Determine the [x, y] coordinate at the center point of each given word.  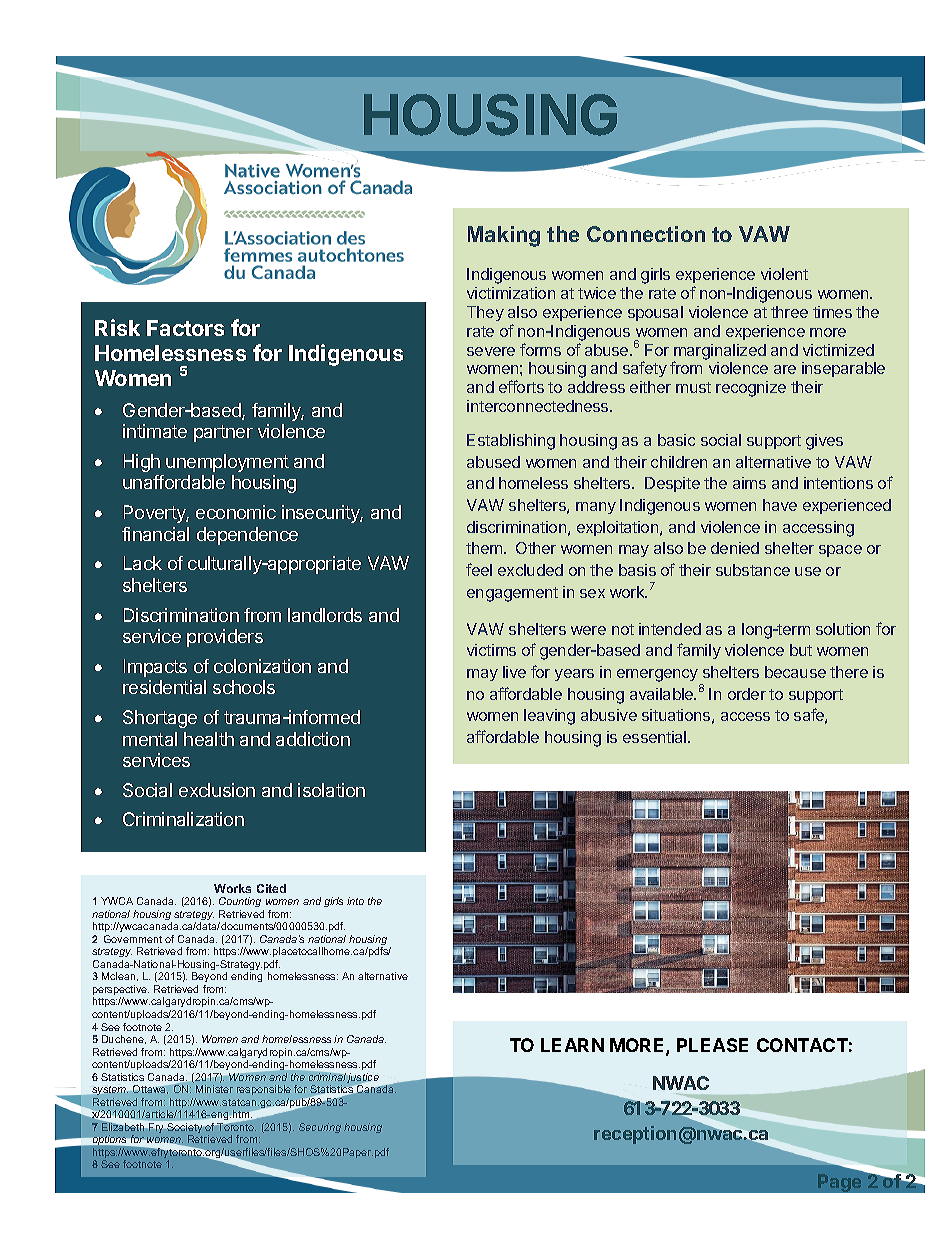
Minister [214, 1089]
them [485, 548]
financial [155, 534]
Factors [185, 328]
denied [735, 548]
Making [504, 236]
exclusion [217, 790]
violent [784, 274]
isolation [331, 790]
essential [656, 737]
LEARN [572, 1045]
